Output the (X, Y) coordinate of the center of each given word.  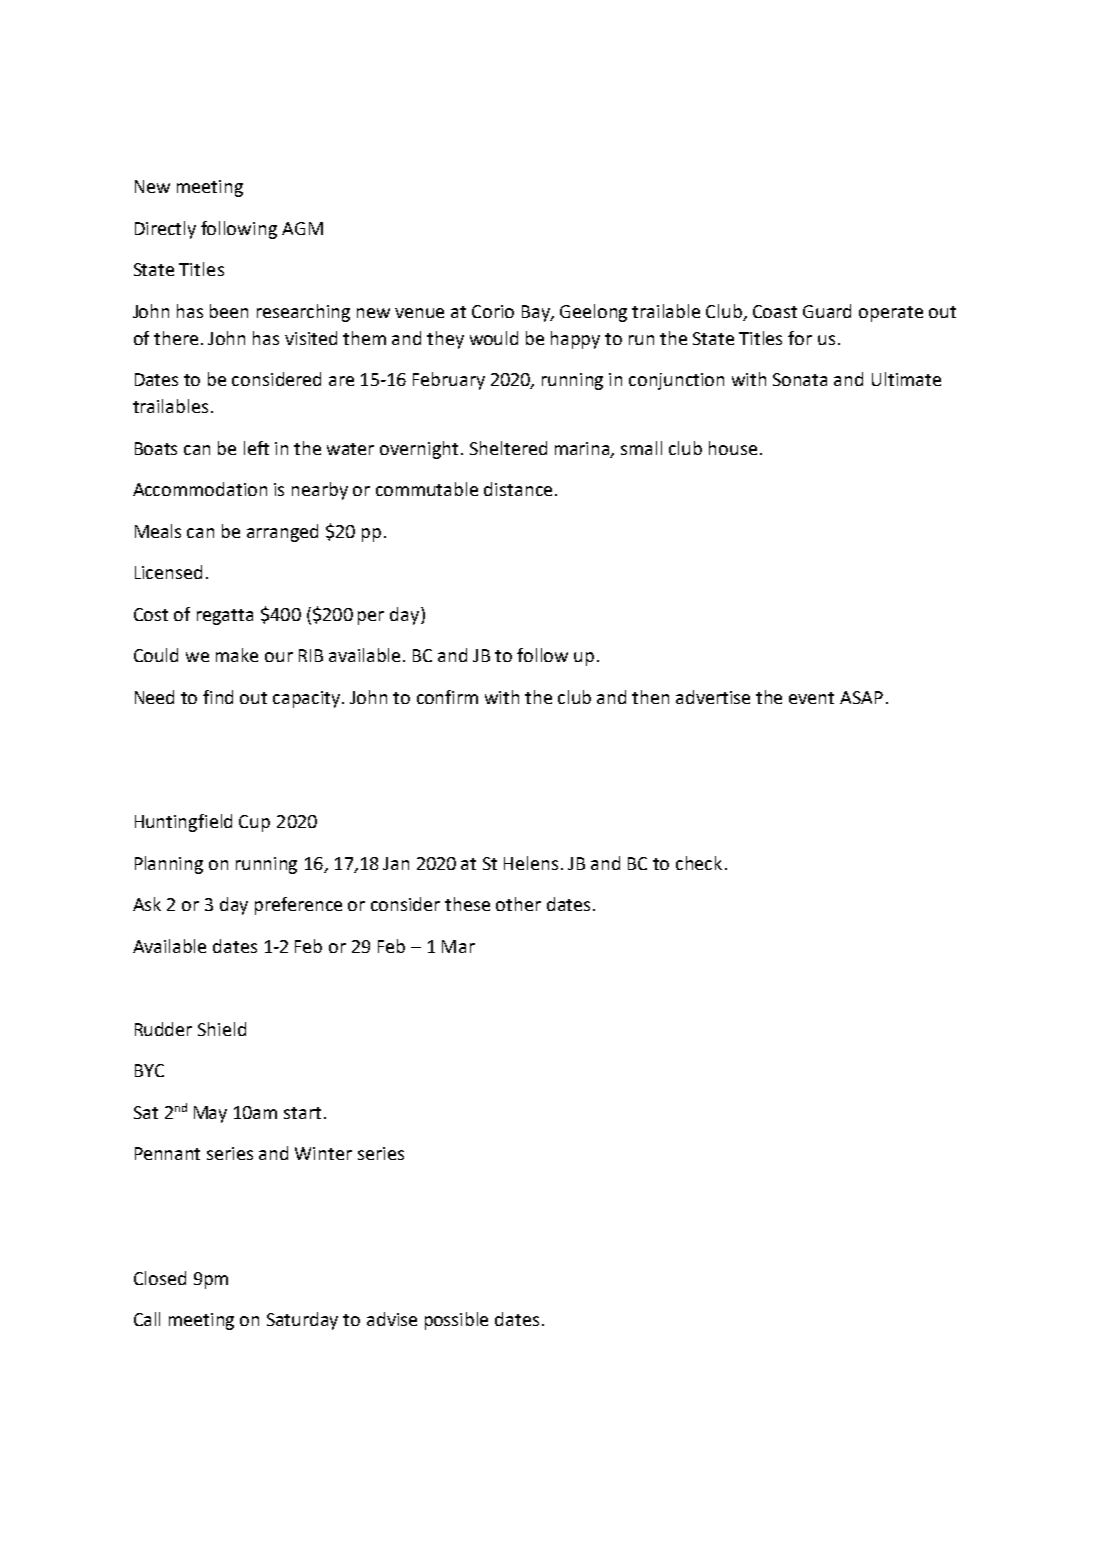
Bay (537, 313)
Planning (169, 865)
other (518, 904)
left (256, 448)
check (699, 863)
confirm (447, 697)
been (229, 311)
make (237, 655)
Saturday (302, 1321)
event (811, 698)
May (210, 1114)
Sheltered (508, 448)
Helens (531, 863)
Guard (827, 311)
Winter (323, 1153)
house (733, 448)
